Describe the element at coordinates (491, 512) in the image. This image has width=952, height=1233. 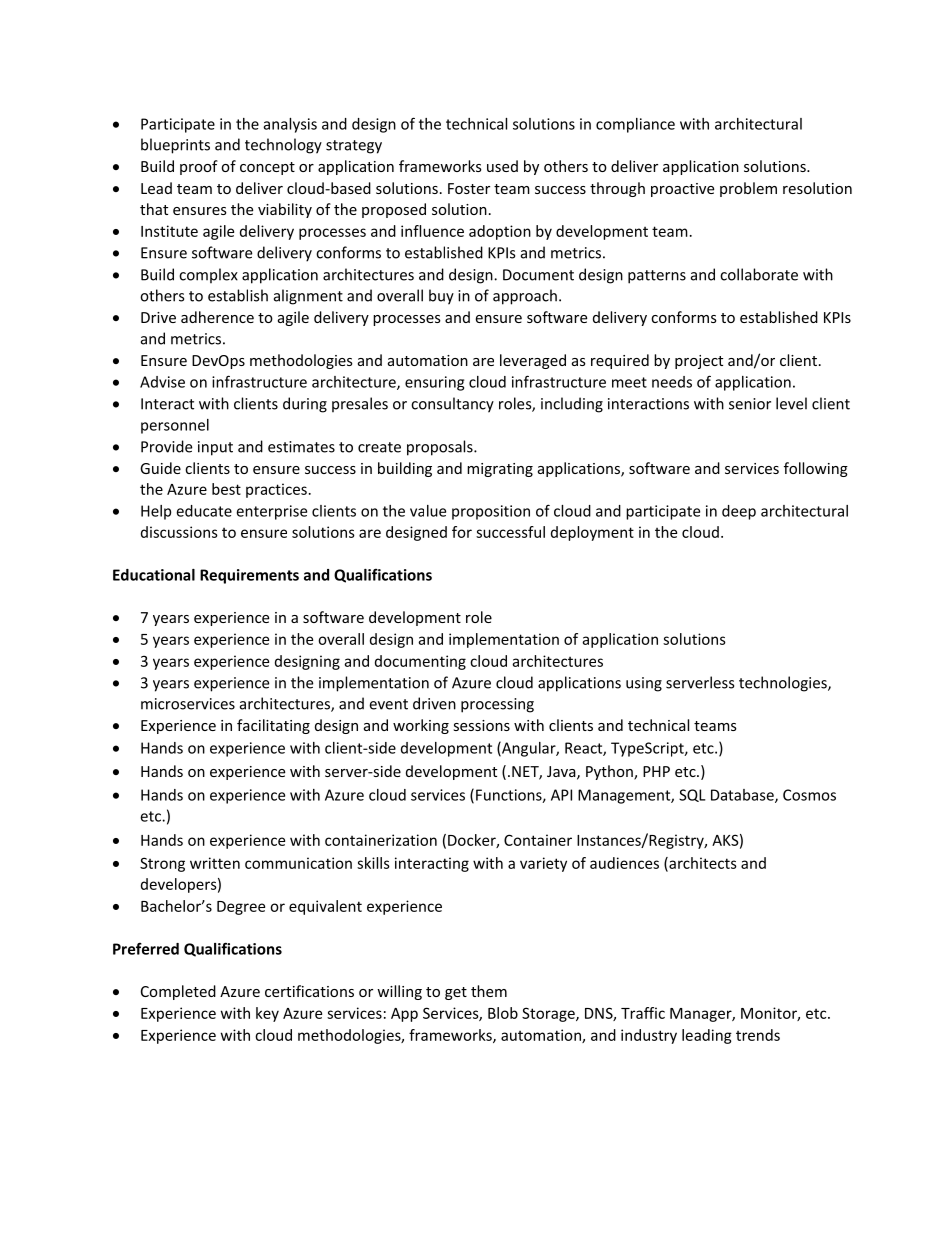
I see `proposition` at that location.
